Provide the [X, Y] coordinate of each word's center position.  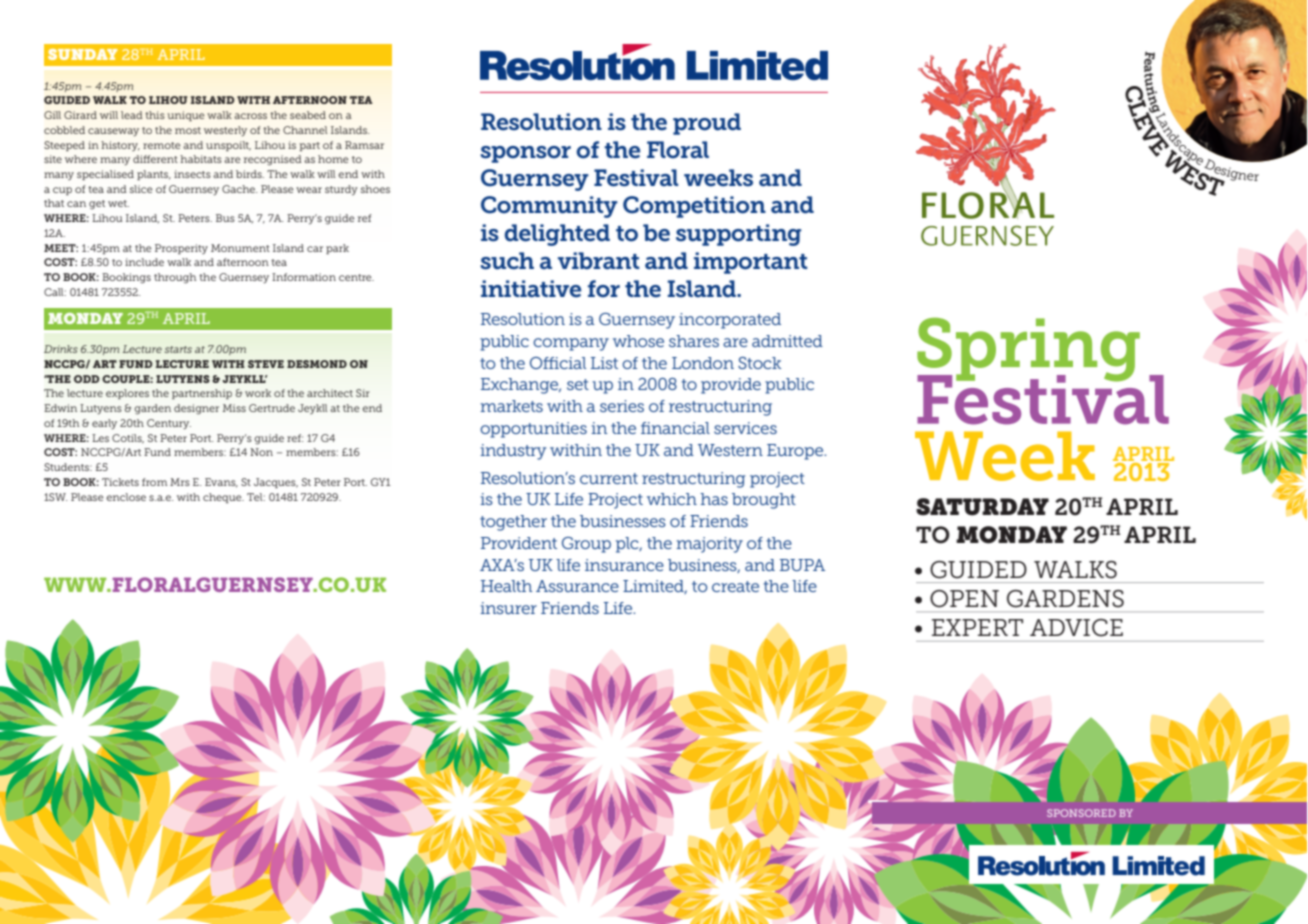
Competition [694, 207]
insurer [508, 608]
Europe [796, 452]
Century [169, 424]
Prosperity [181, 249]
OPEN [964, 599]
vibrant [598, 261]
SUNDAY [82, 54]
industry [513, 452]
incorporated [730, 321]
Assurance [577, 586]
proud [707, 124]
